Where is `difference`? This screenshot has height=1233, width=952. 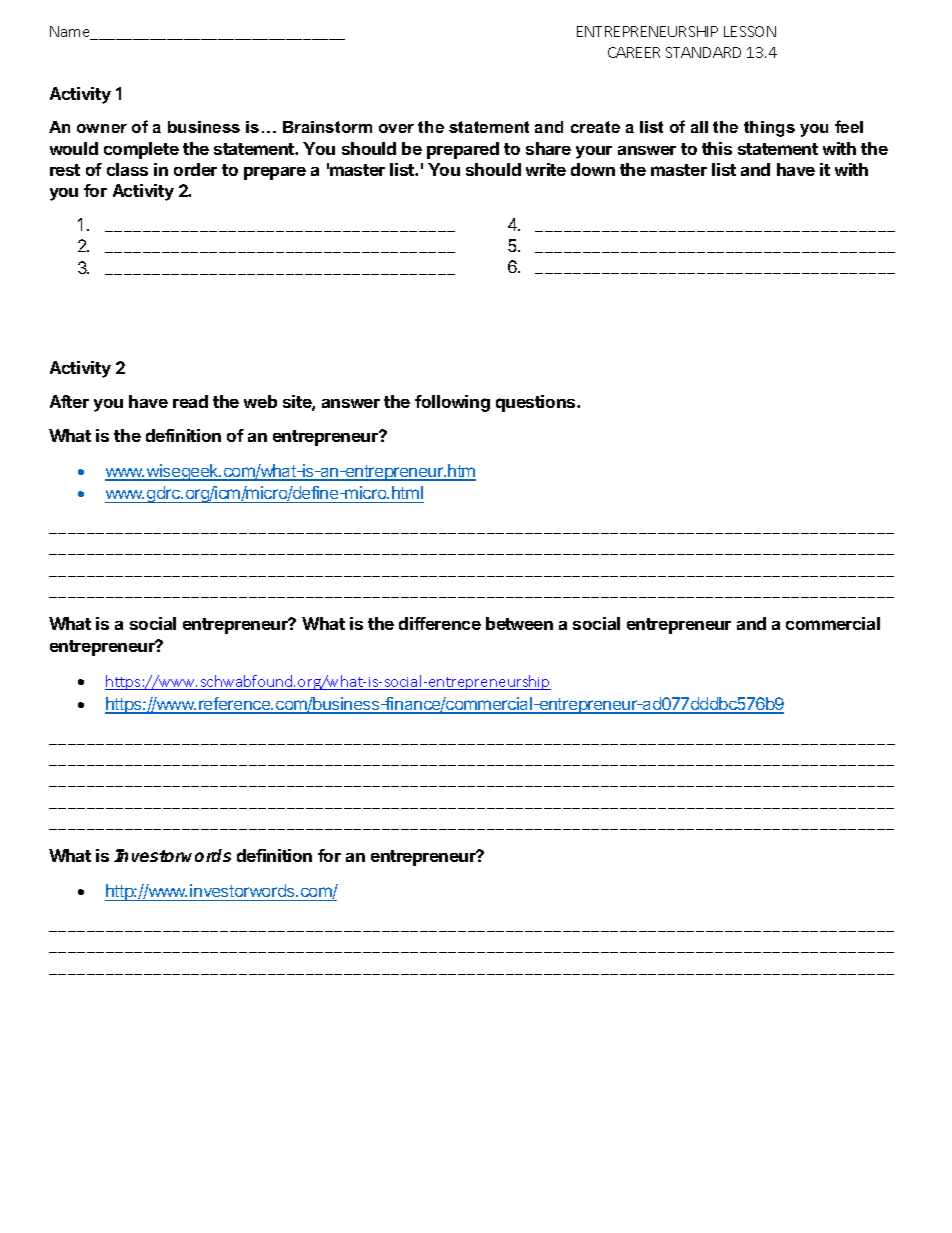
difference is located at coordinates (440, 623).
